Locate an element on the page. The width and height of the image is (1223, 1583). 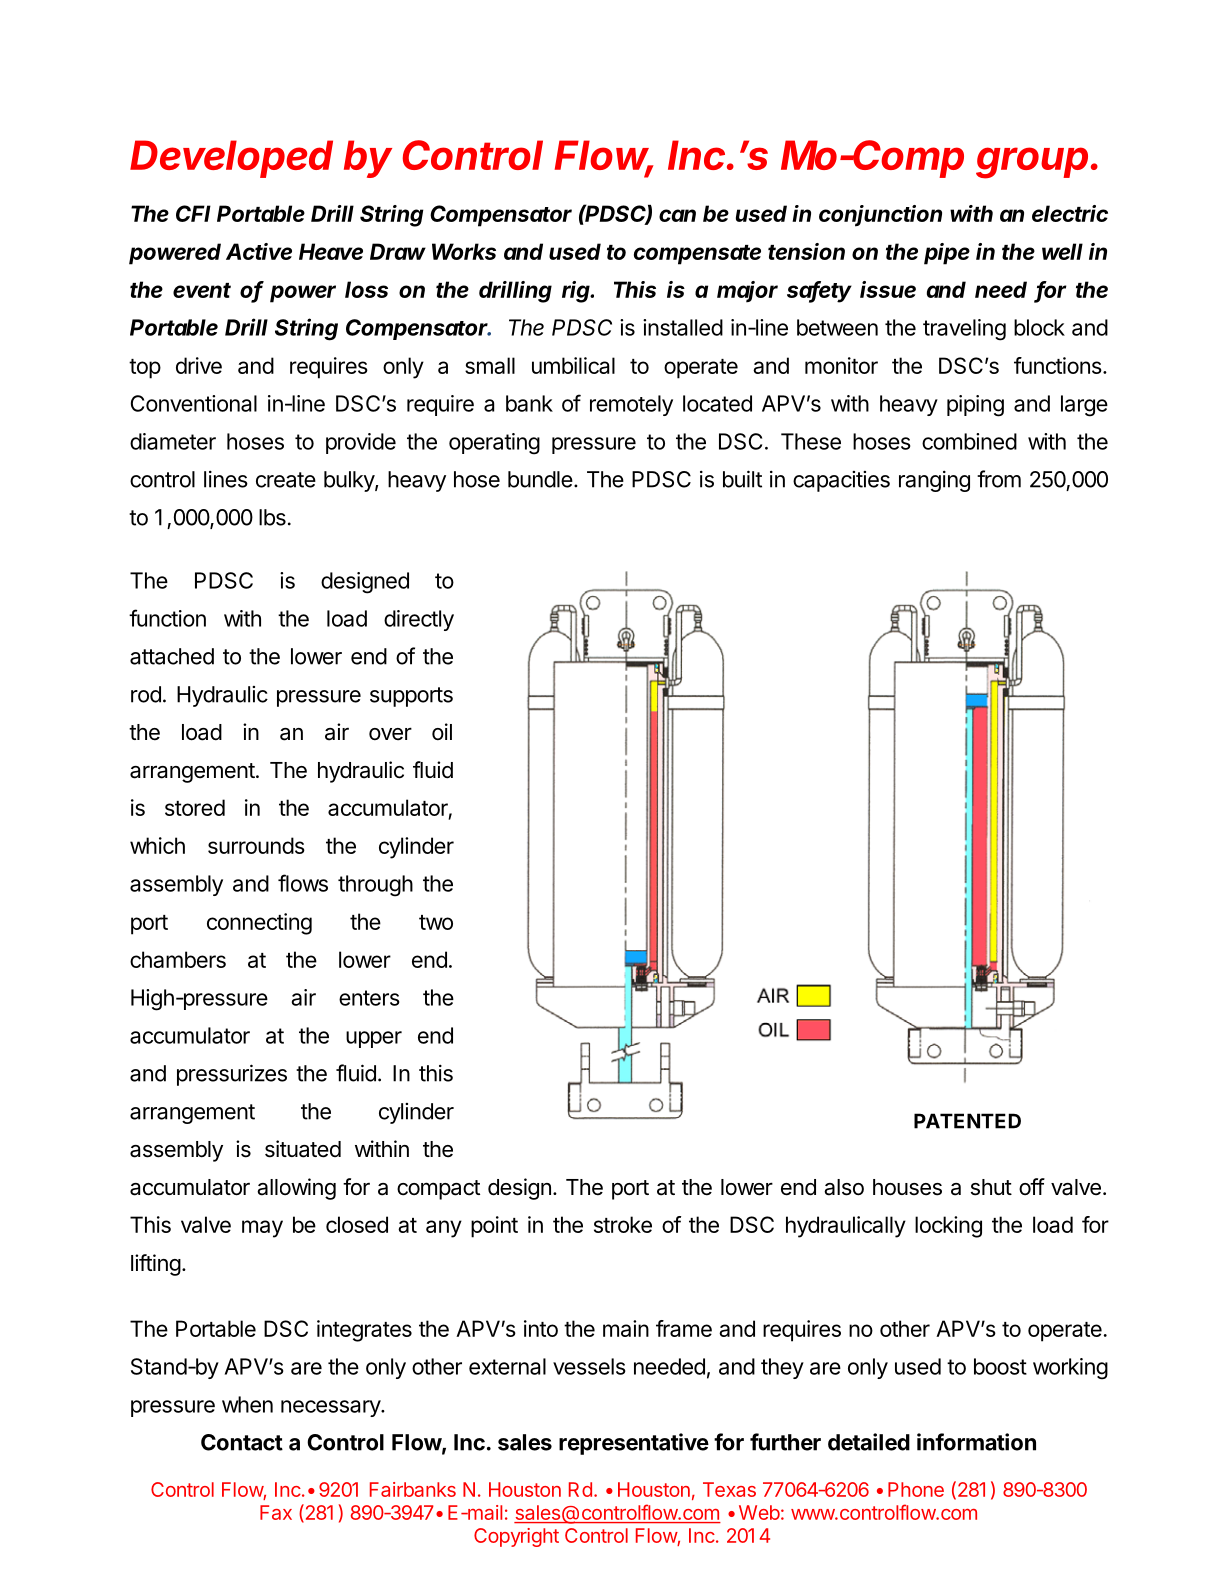
Fax is located at coordinates (276, 1512).
